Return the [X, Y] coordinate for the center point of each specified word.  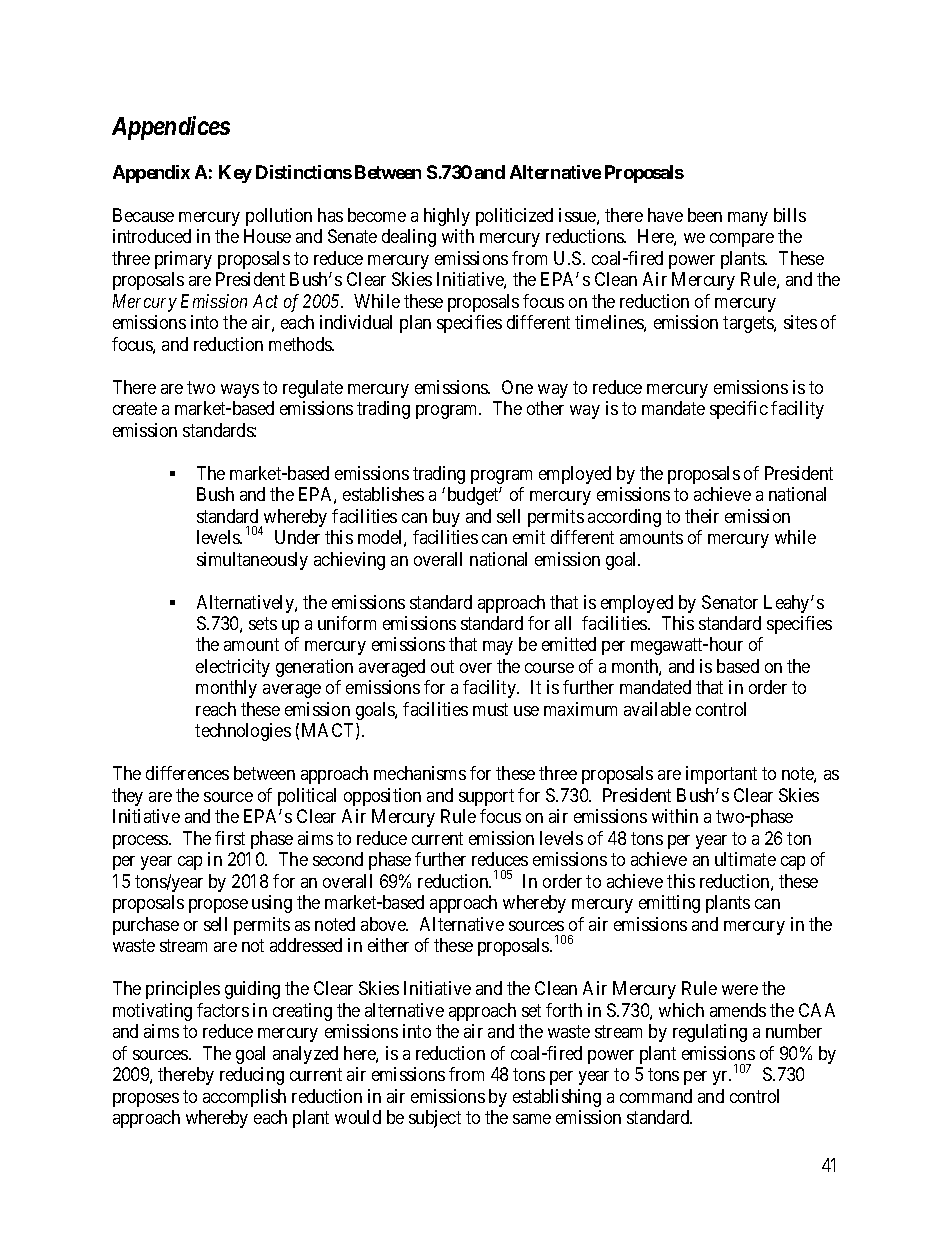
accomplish [244, 1098]
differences [187, 773]
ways [240, 391]
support [486, 797]
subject [435, 1119]
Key [235, 174]
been [705, 215]
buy [446, 518]
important [721, 775]
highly [447, 217]
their [702, 516]
